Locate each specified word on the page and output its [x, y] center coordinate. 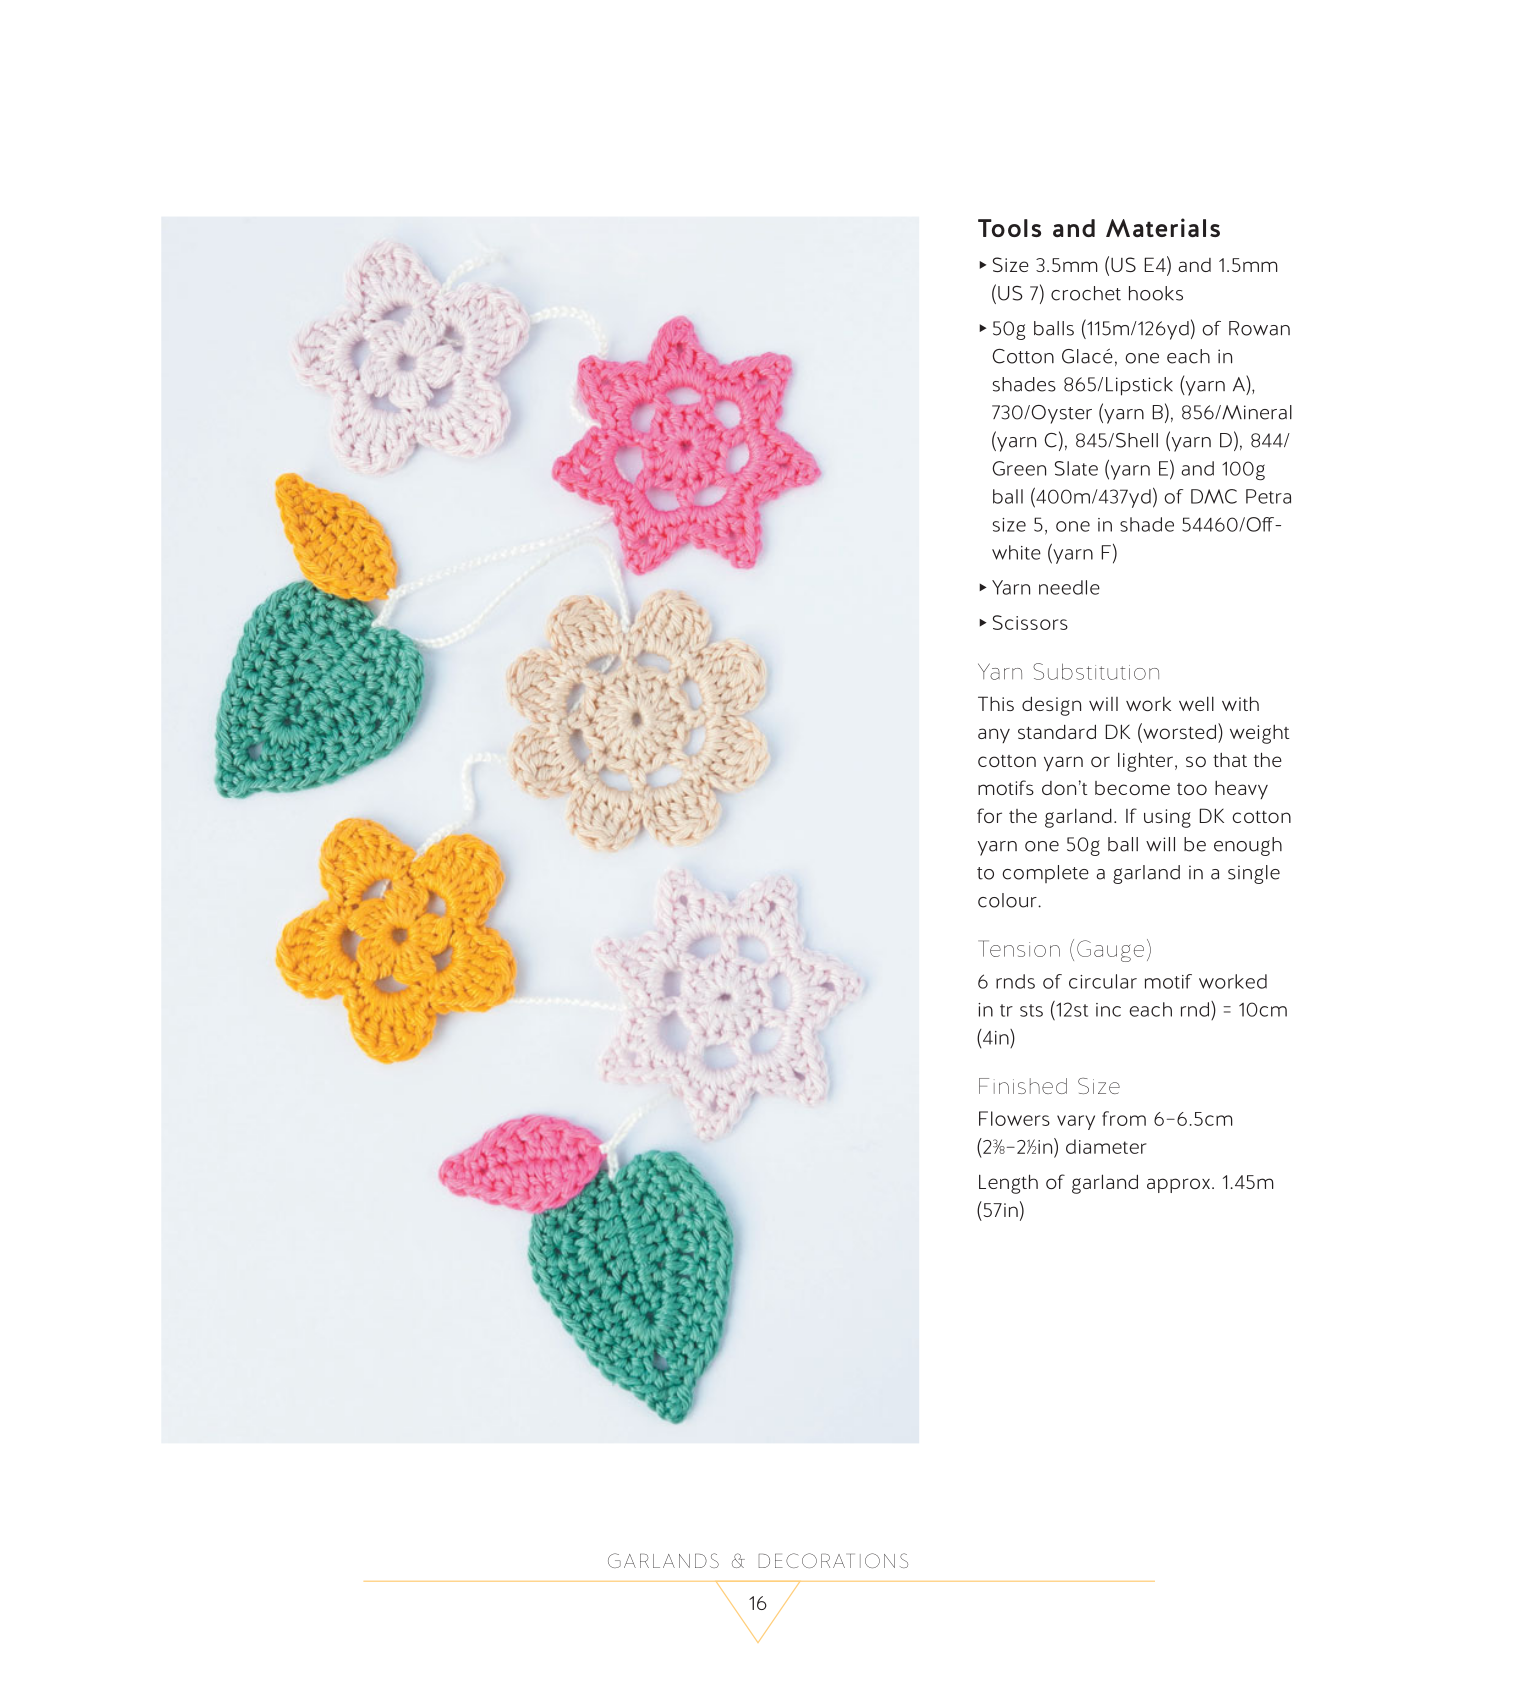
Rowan [1259, 328]
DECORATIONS [833, 1560]
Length [1008, 1184]
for [989, 815]
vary [1076, 1122]
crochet [1086, 293]
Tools [1009, 228]
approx [1178, 1185]
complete [1045, 874]
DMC [1214, 496]
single [1254, 874]
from [1124, 1118]
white [1016, 552]
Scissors [1030, 622]
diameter [1106, 1146]
